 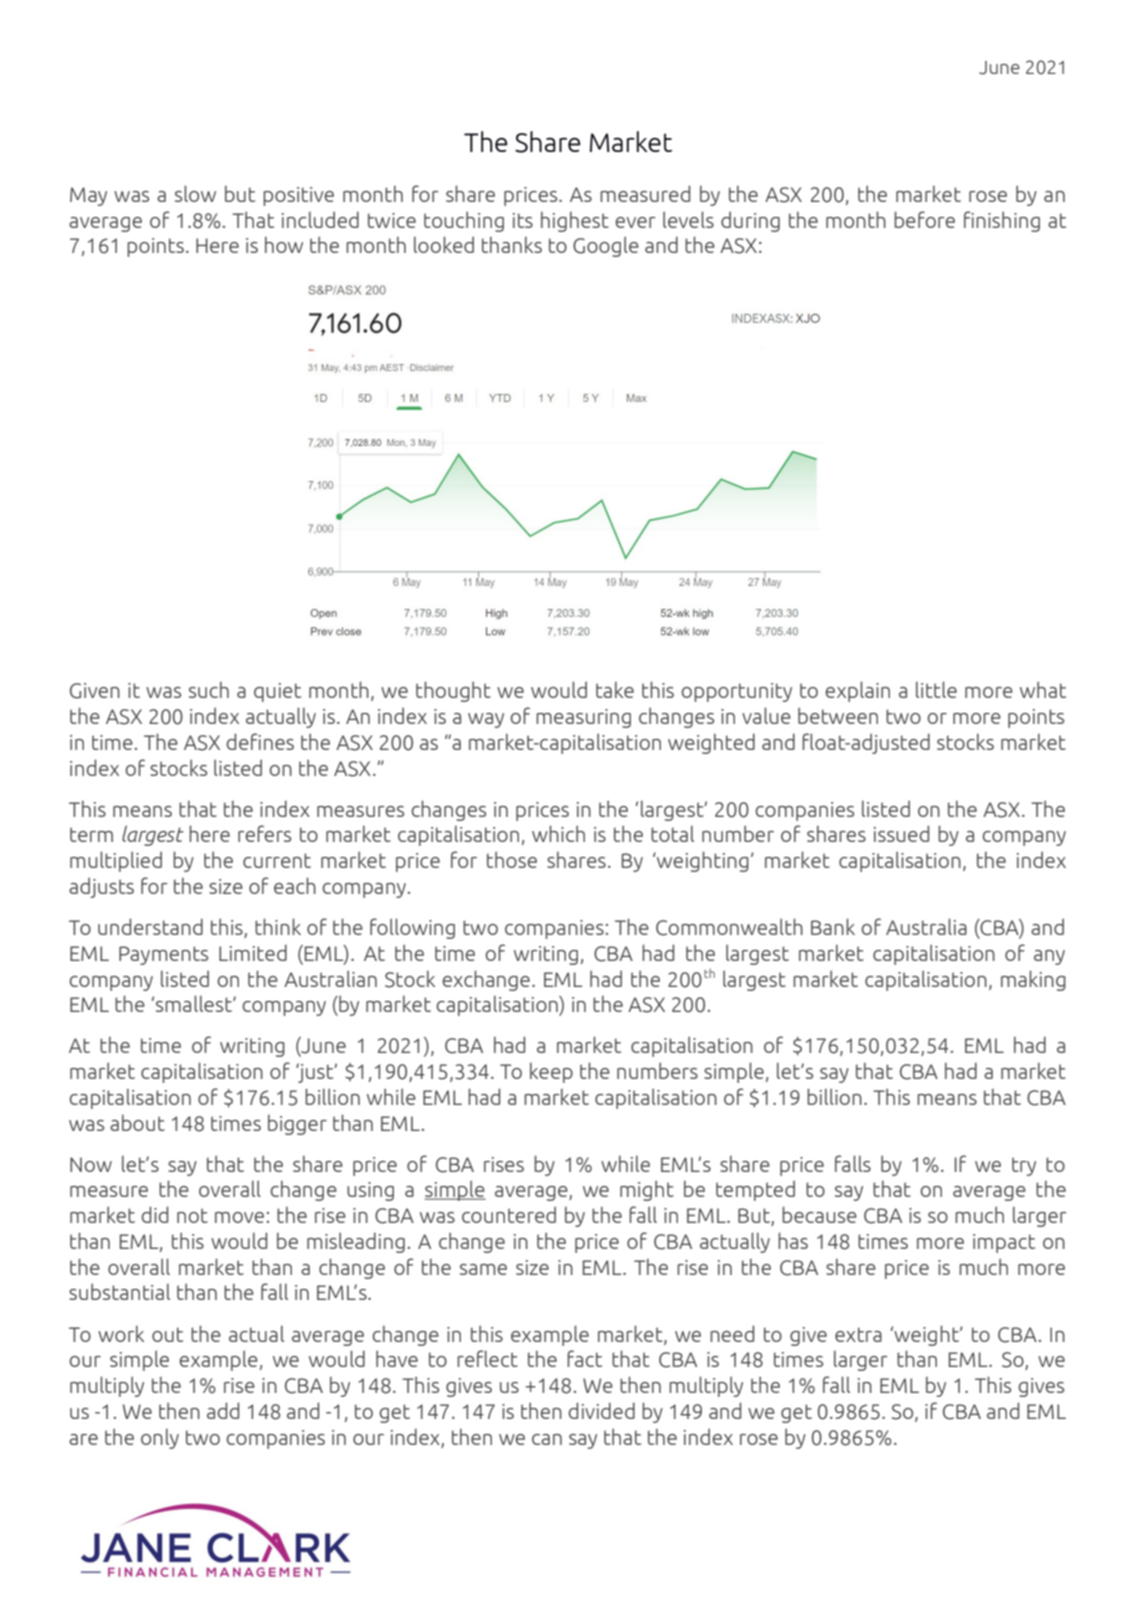 What do you see at coordinates (137, 1123) in the screenshot?
I see `about` at bounding box center [137, 1123].
